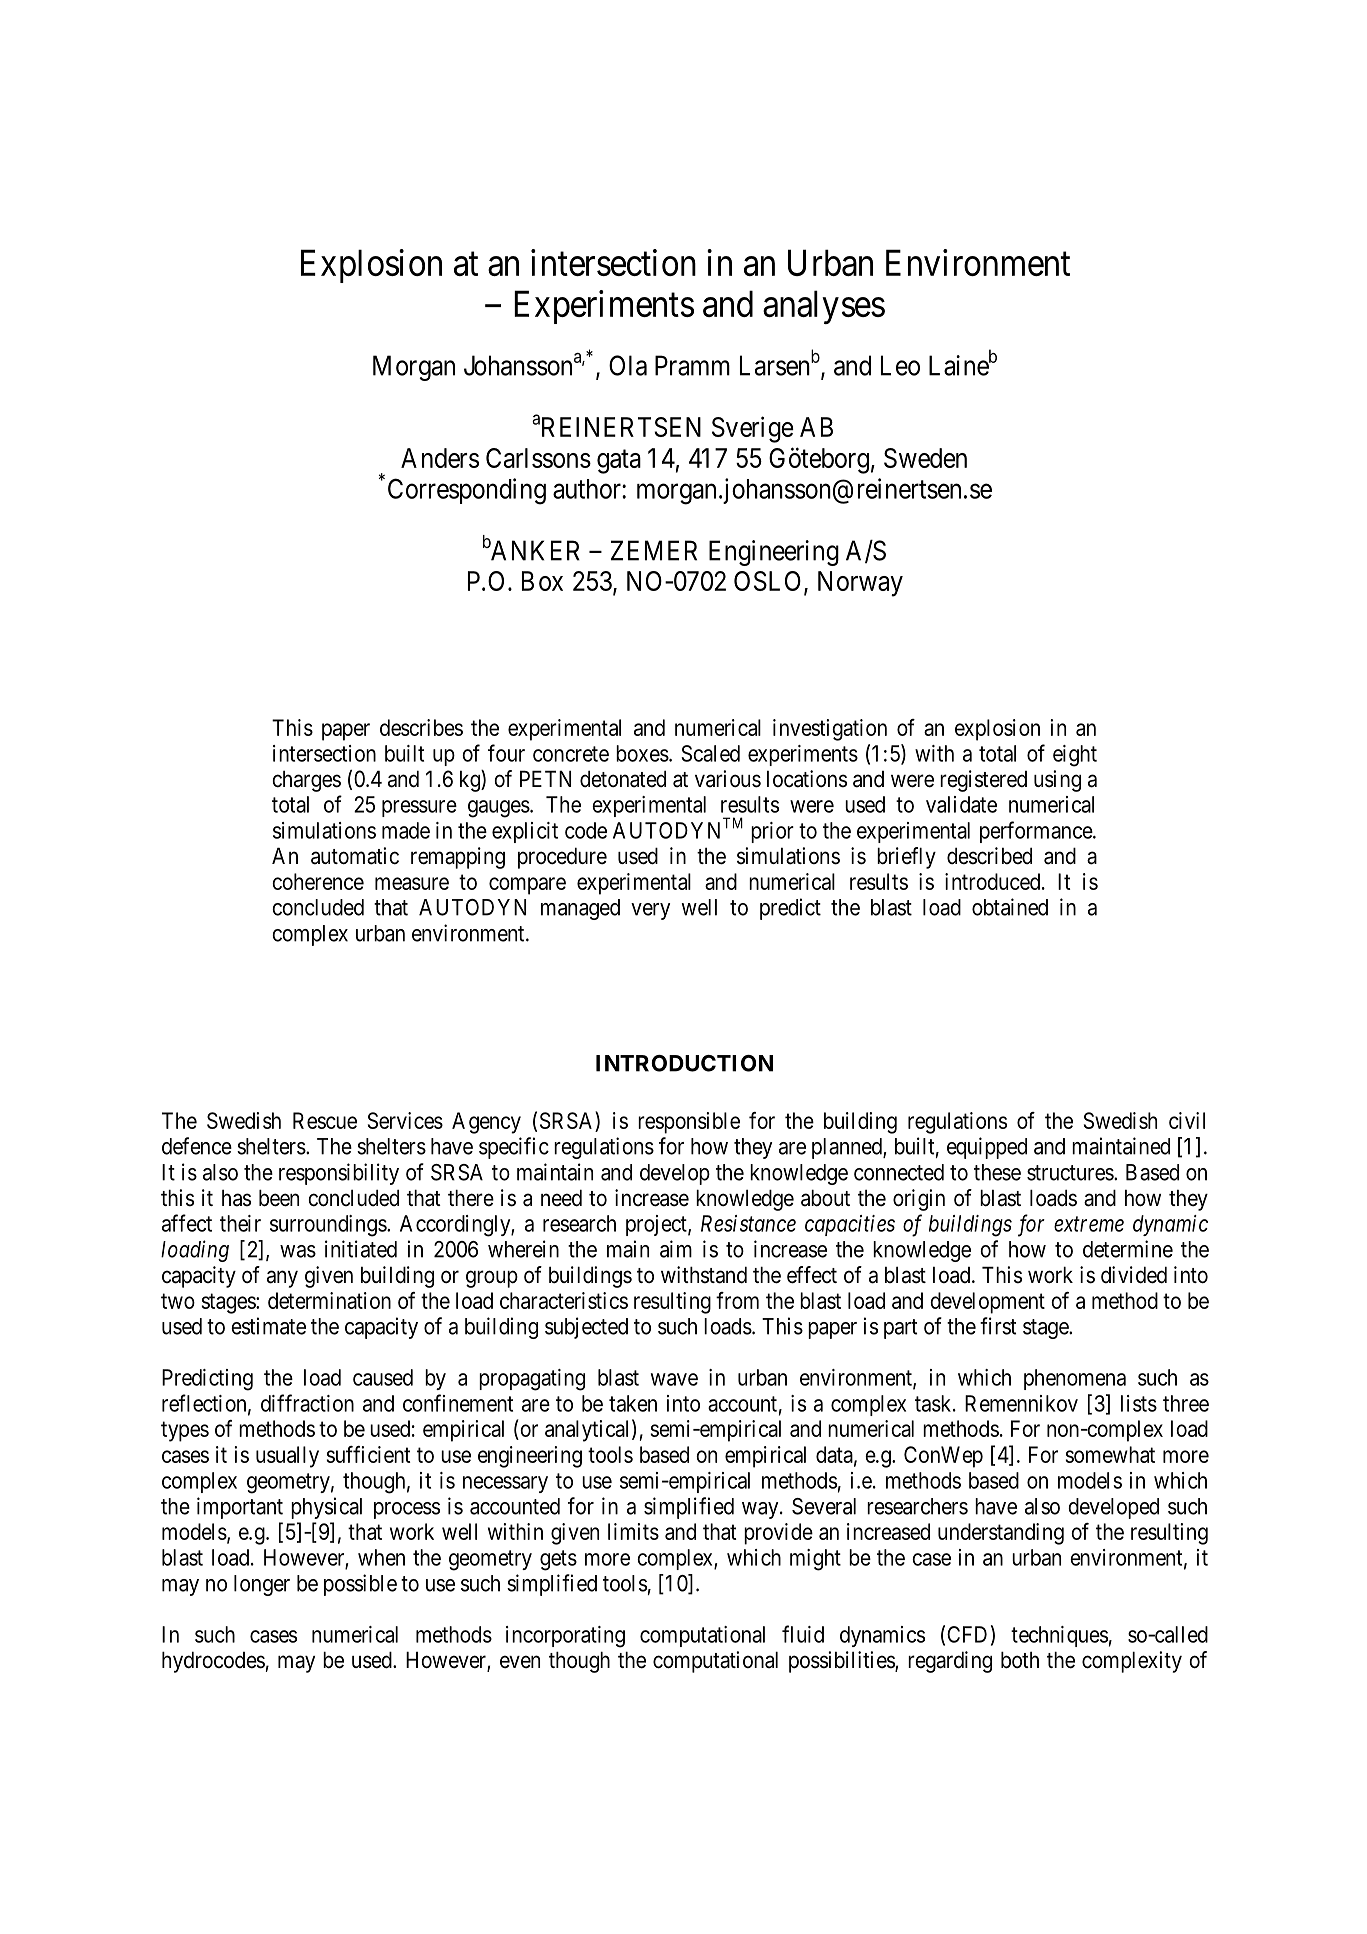  Describe the element at coordinates (684, 1063) in the screenshot. I see `INTRODUCTION` at that location.
